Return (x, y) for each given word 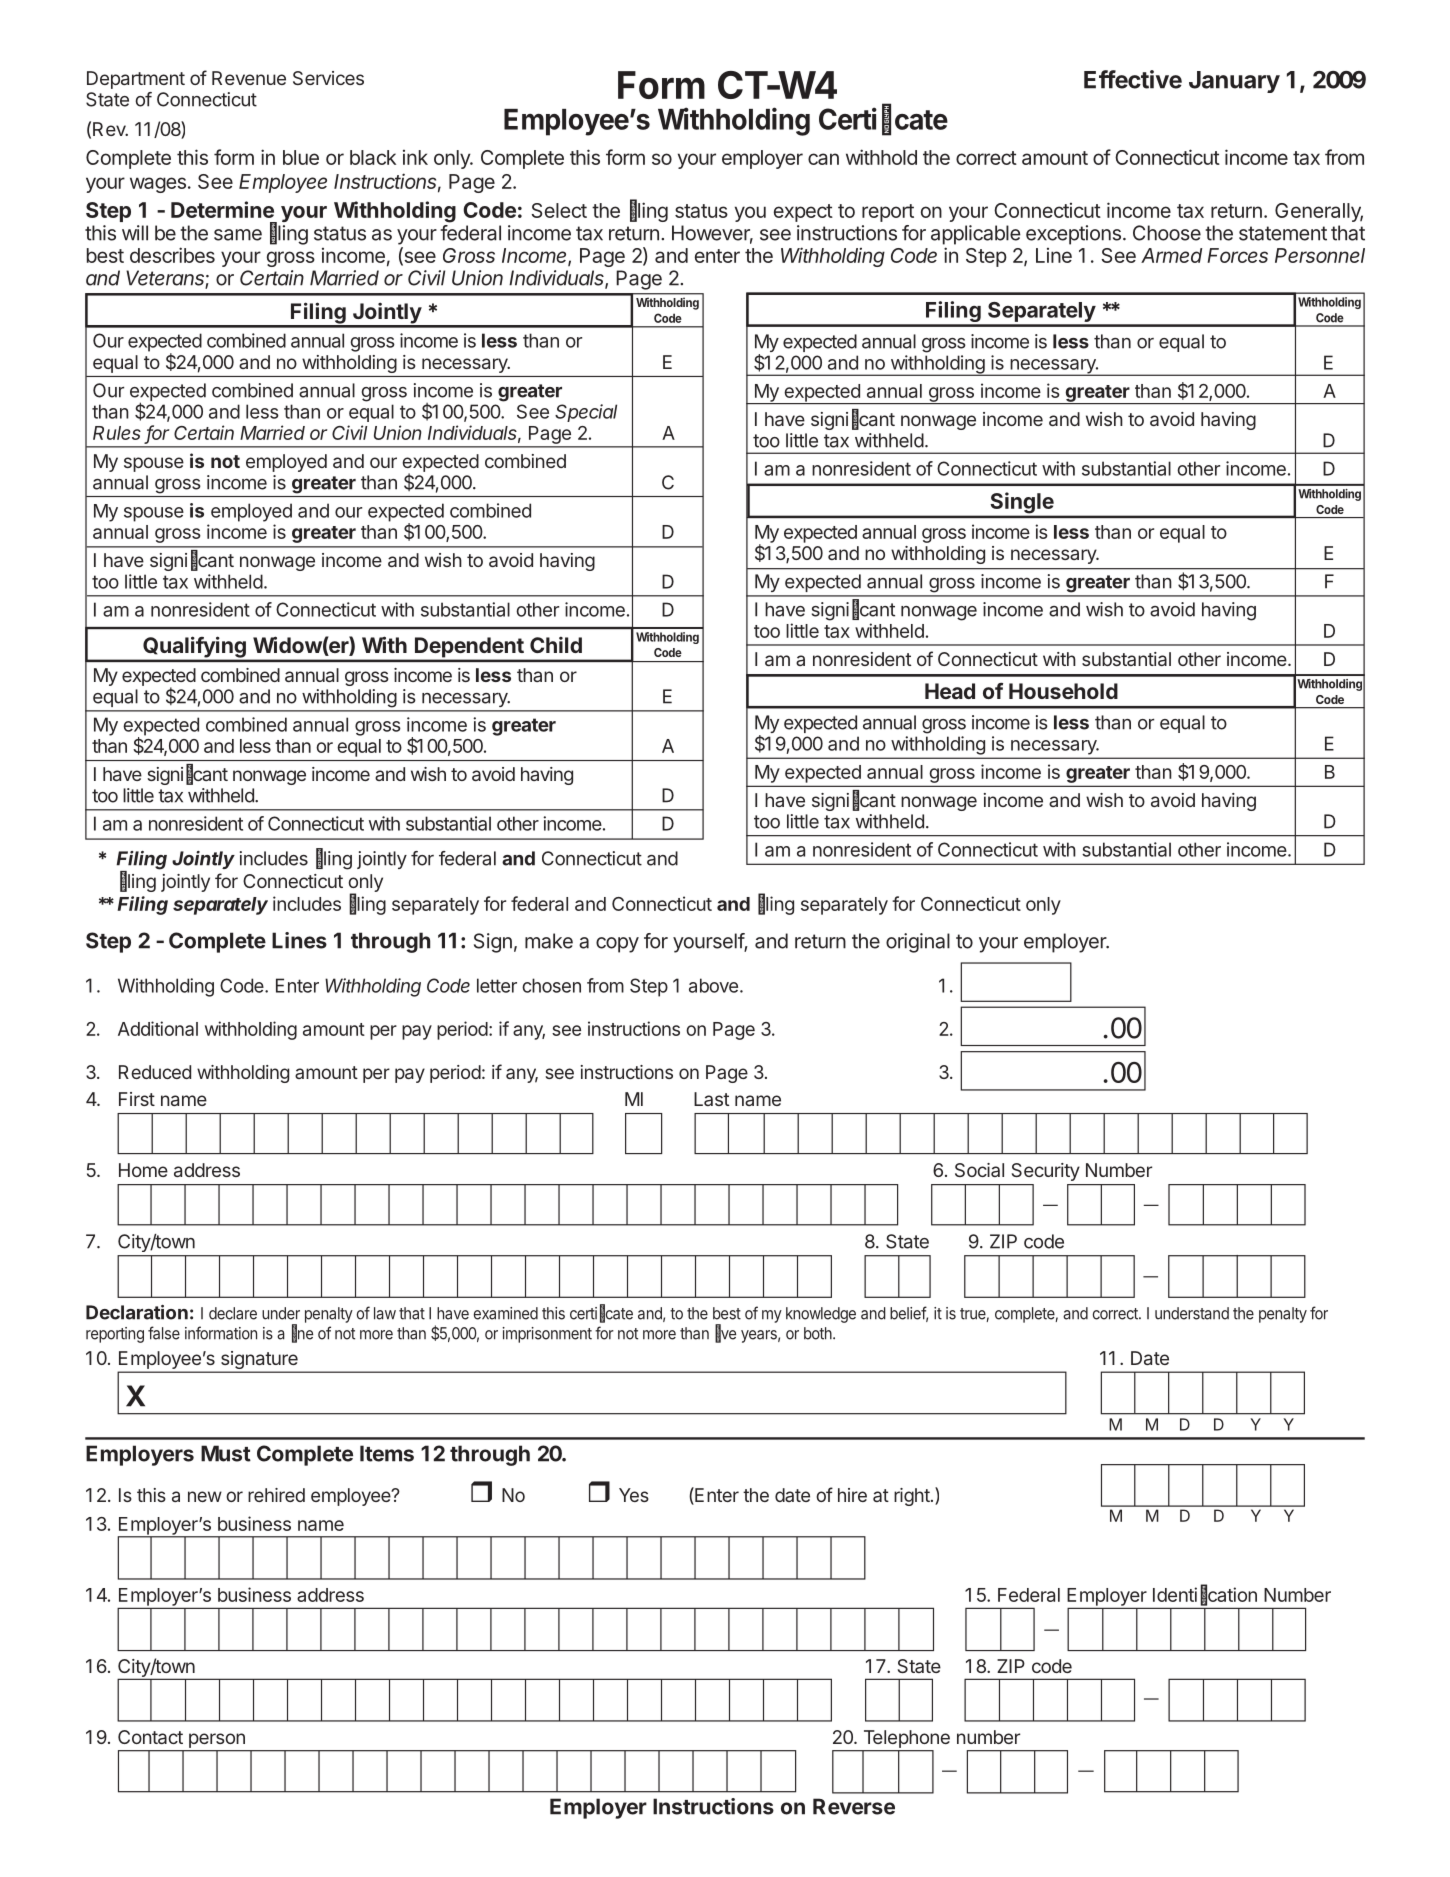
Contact (150, 1737)
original (918, 943)
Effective (1133, 79)
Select (559, 210)
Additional (158, 1028)
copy (617, 945)
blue (301, 157)
